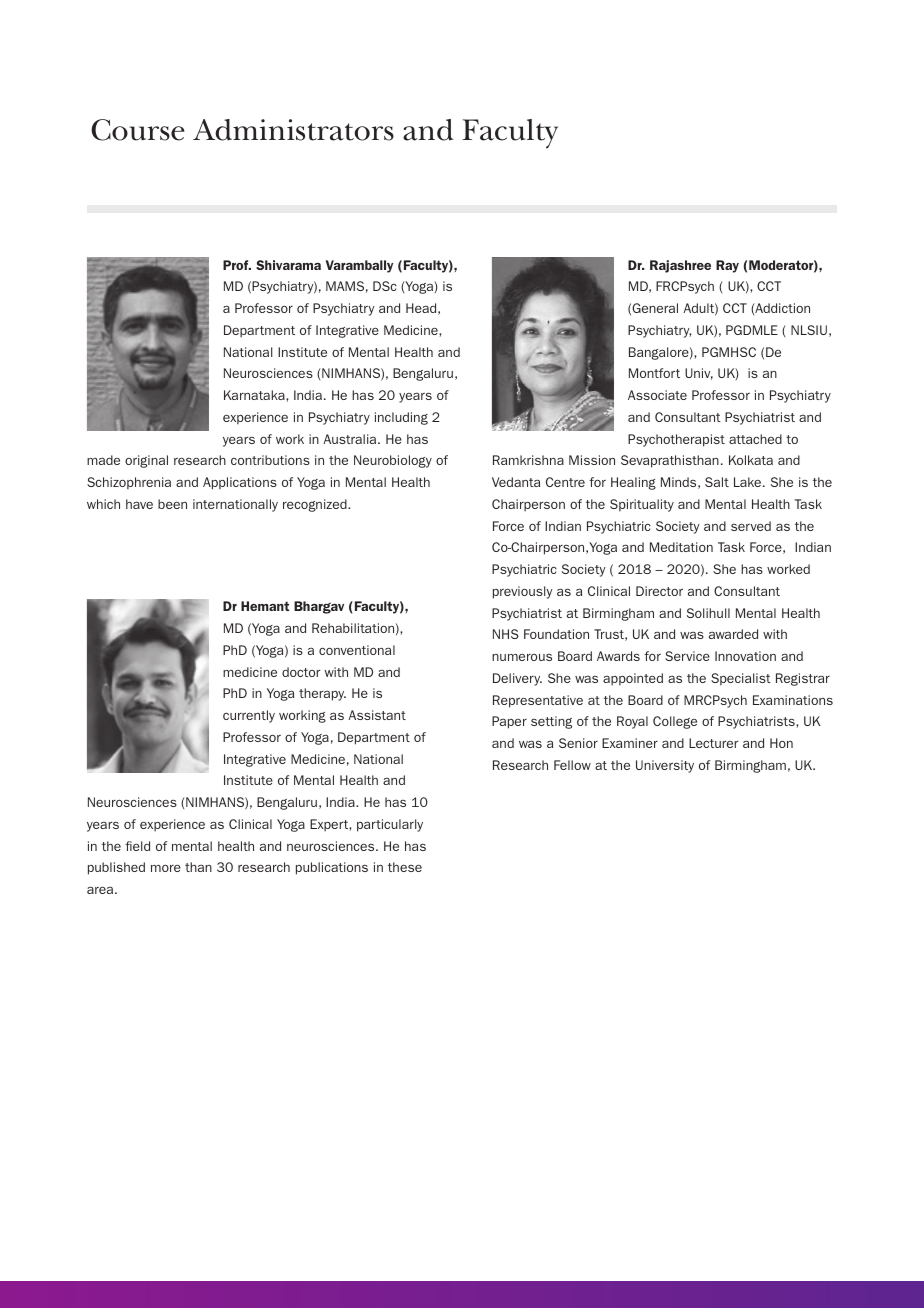 The height and width of the document is (1308, 924). I want to click on Neurobiology, so click(393, 461).
